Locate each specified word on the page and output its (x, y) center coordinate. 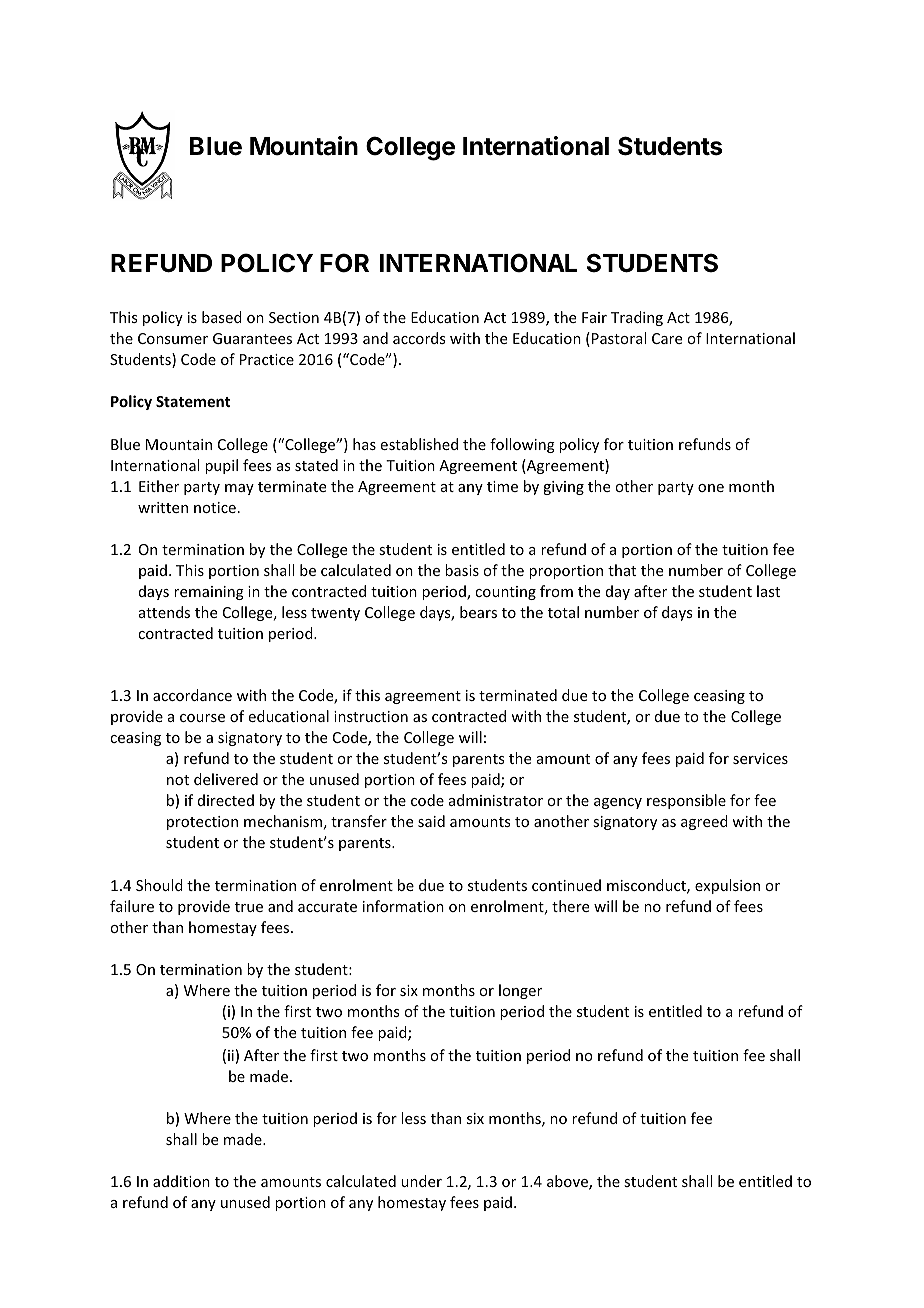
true (249, 907)
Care (667, 338)
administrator (496, 800)
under (421, 1181)
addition (181, 1181)
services (760, 758)
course (202, 718)
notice (215, 507)
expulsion (727, 886)
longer (520, 991)
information (403, 906)
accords (419, 338)
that (622, 570)
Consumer (173, 338)
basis (462, 570)
